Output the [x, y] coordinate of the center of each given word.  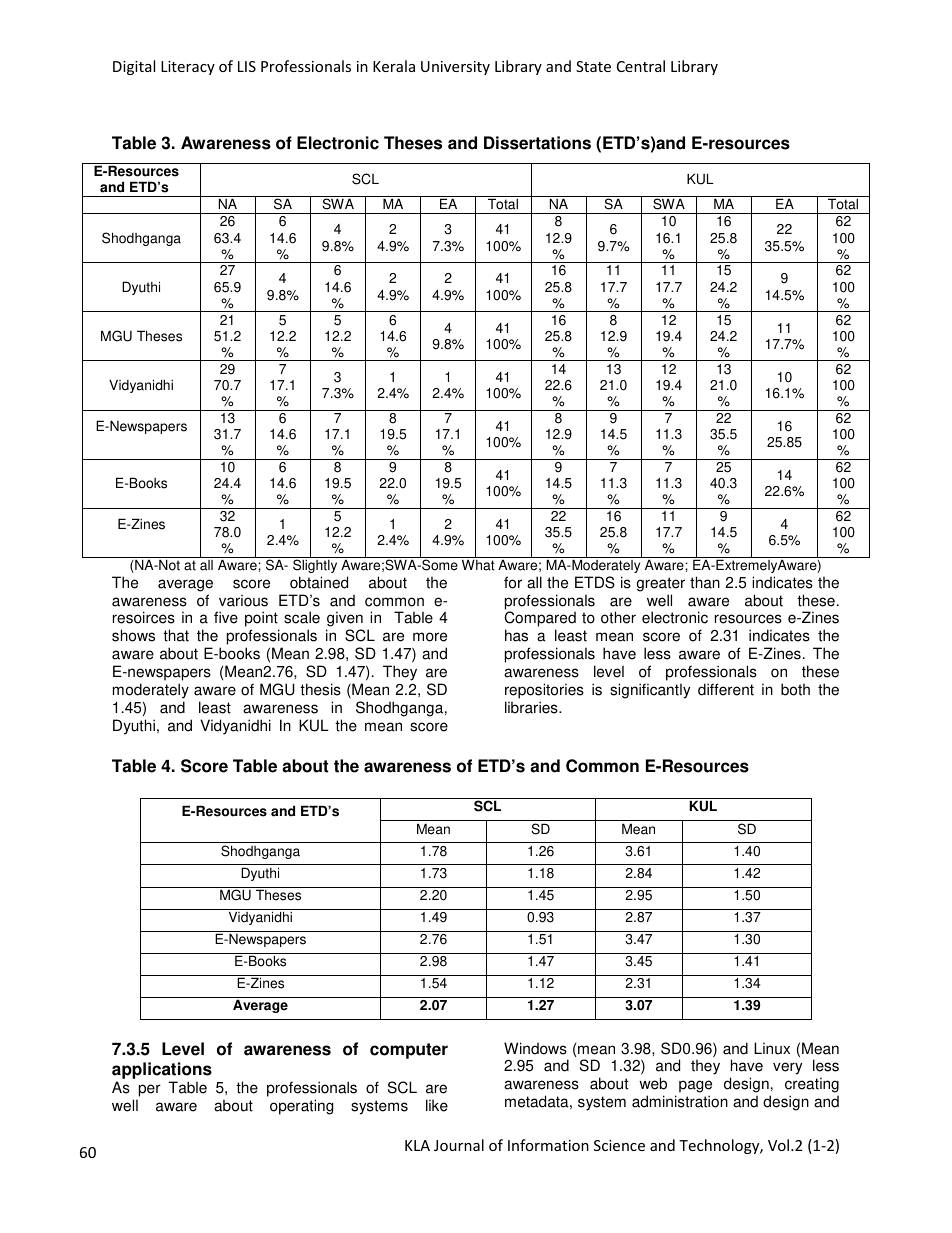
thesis [320, 689]
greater [661, 584]
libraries [532, 707]
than [705, 582]
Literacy [188, 68]
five [226, 617]
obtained [319, 582]
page [695, 1088]
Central [641, 66]
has [516, 635]
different [726, 689]
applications [162, 1070]
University [455, 68]
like [437, 1105]
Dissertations [537, 143]
